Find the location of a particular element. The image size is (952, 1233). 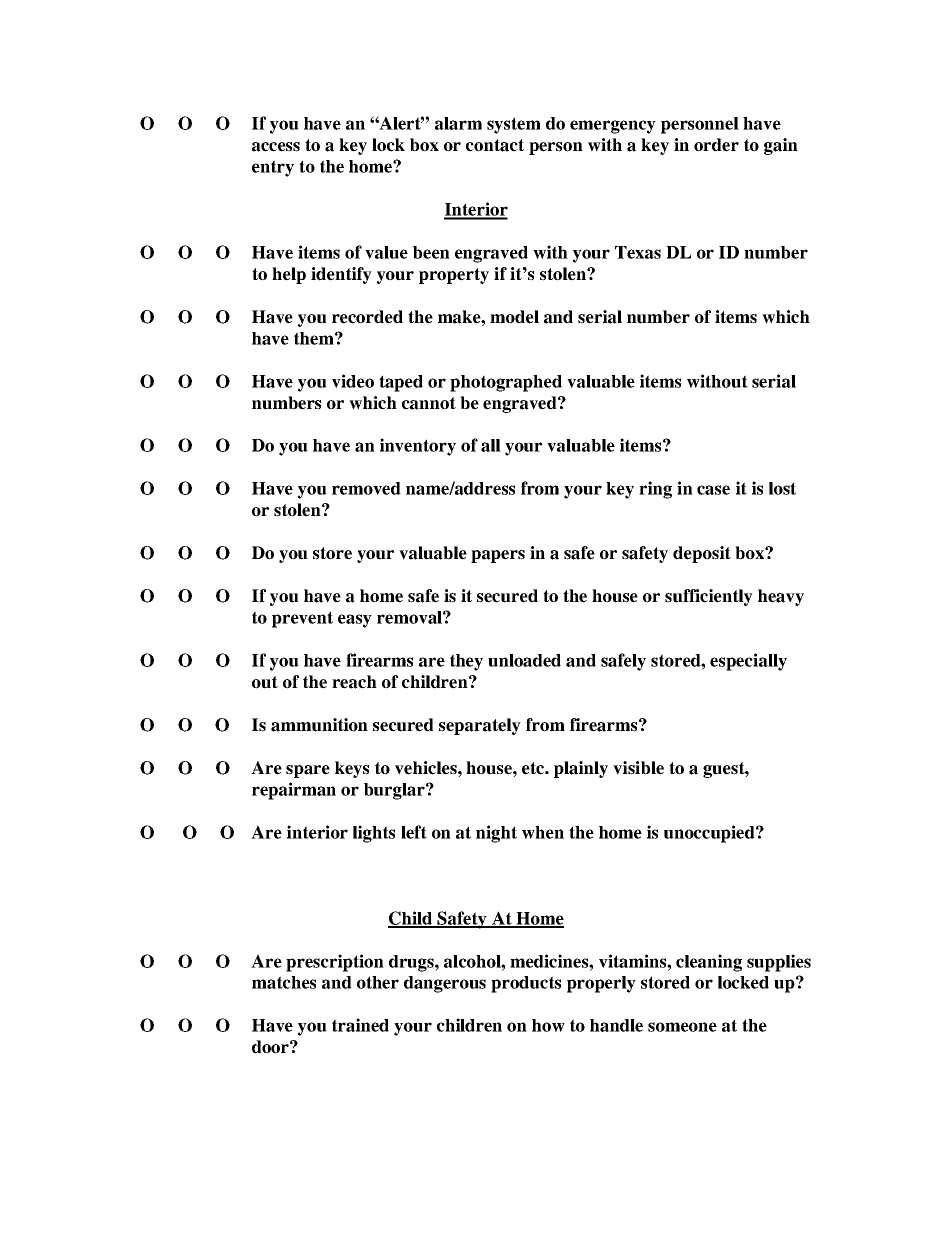

sufficiently is located at coordinates (709, 597).
